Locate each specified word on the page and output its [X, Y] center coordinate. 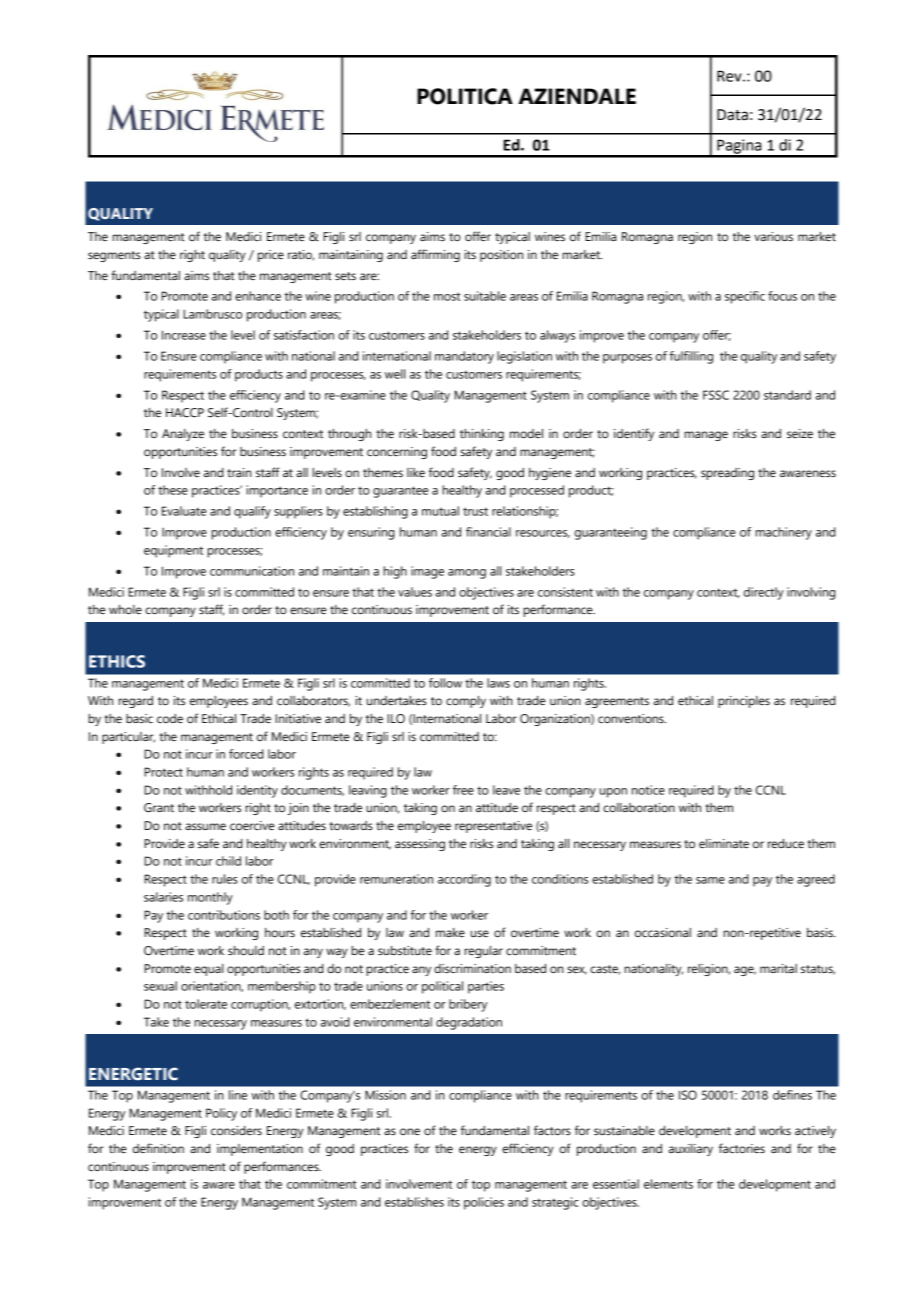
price [271, 256]
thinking [482, 435]
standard [787, 395]
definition [158, 1148]
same [710, 880]
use [480, 933]
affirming [435, 255]
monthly [210, 898]
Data [732, 115]
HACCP [185, 413]
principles [744, 702]
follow [445, 683]
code [170, 718]
